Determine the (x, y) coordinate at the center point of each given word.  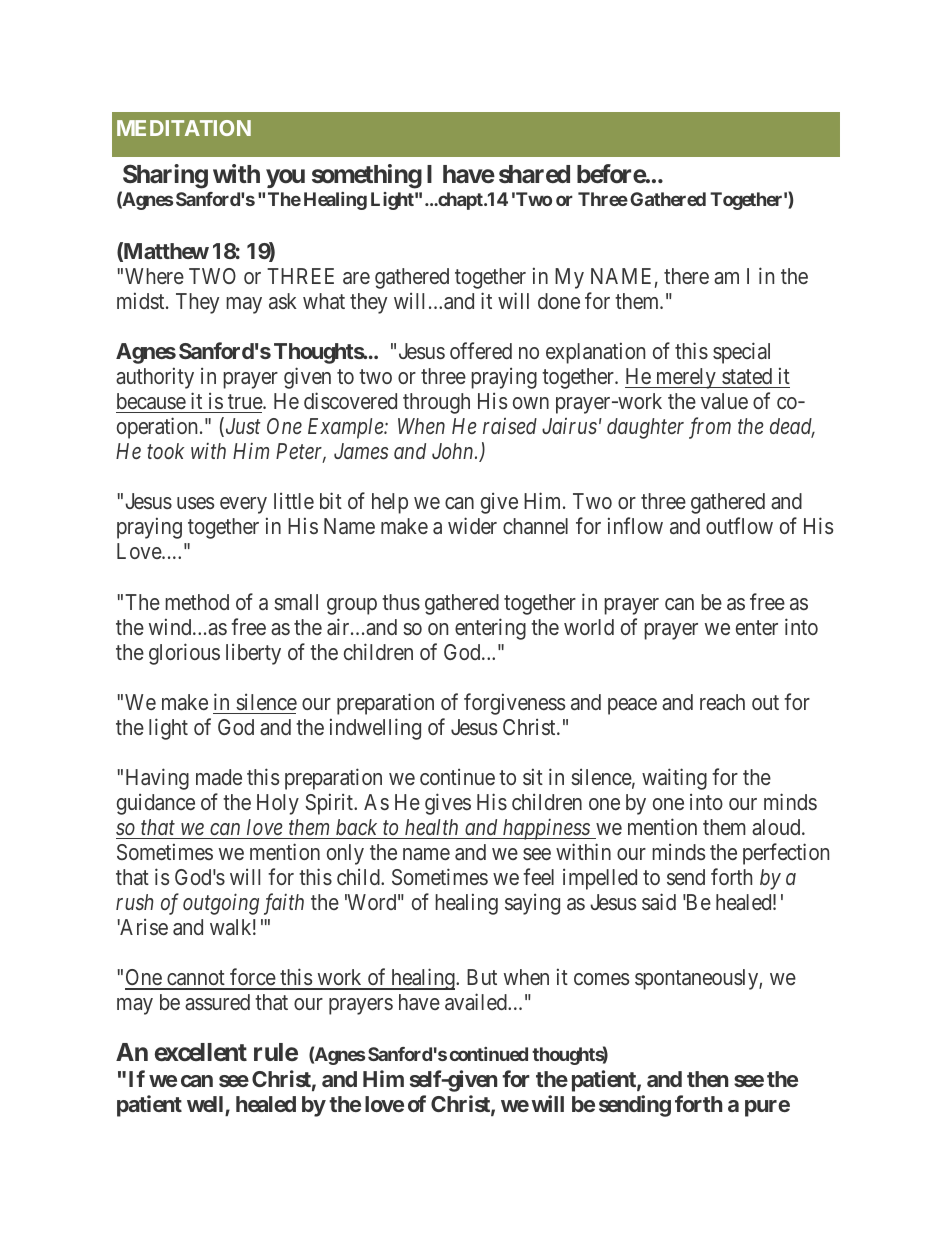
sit (533, 776)
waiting (674, 779)
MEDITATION (184, 128)
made (219, 777)
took (165, 451)
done (559, 301)
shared (534, 174)
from (710, 428)
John (454, 451)
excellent (201, 1052)
